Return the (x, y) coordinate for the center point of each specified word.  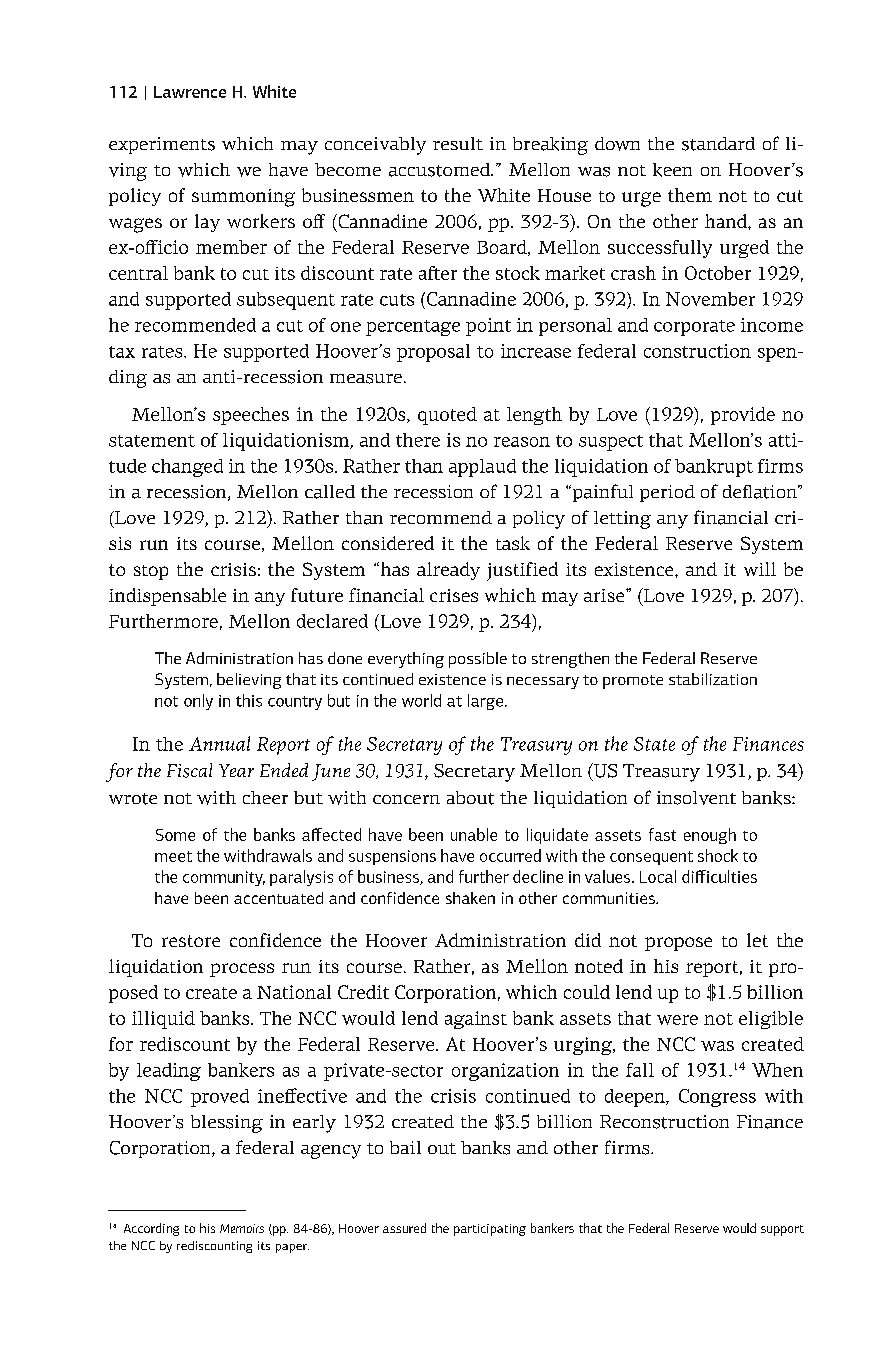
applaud (482, 468)
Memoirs (242, 1228)
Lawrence (190, 92)
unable (474, 834)
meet (173, 856)
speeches (251, 416)
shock (718, 855)
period (667, 493)
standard (718, 144)
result (458, 143)
